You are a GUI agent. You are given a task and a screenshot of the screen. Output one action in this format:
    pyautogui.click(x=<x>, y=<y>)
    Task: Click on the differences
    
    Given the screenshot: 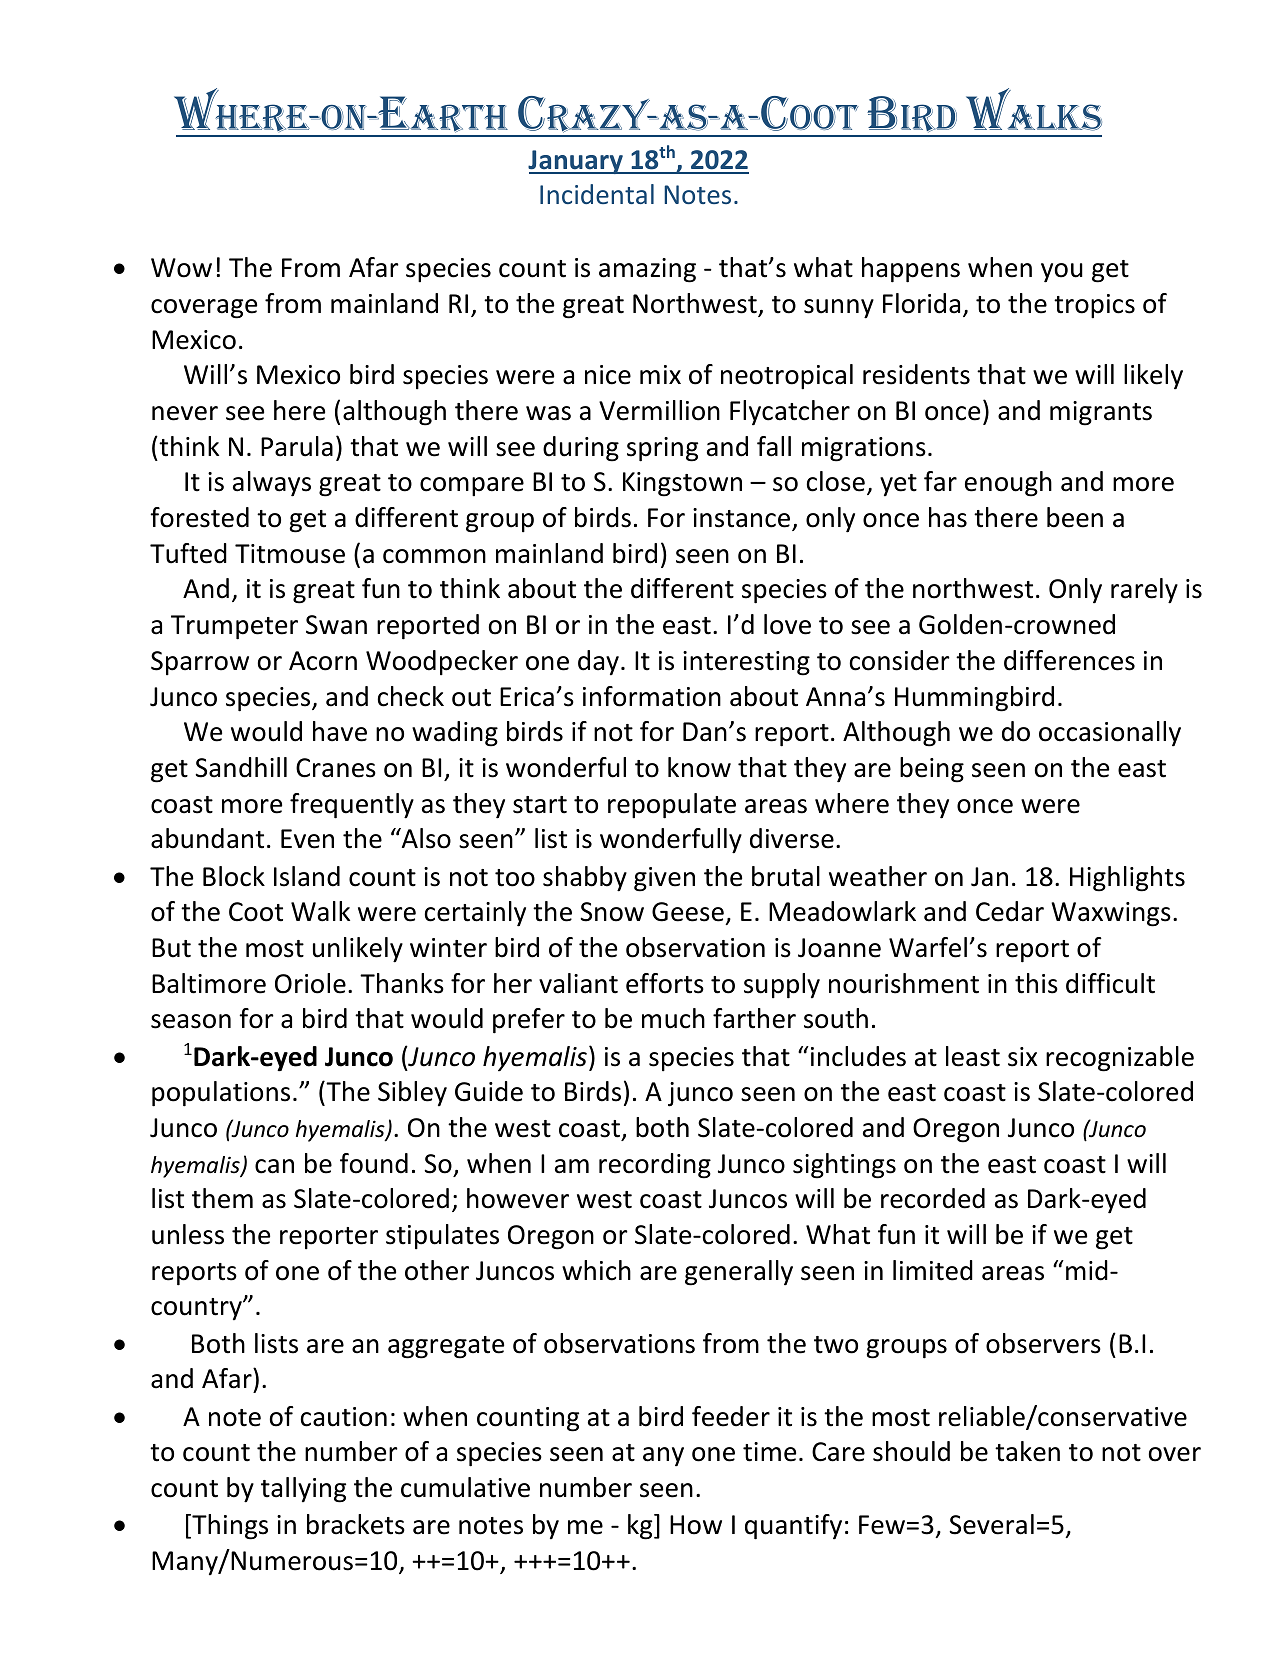 What is the action you would take?
    pyautogui.click(x=1069, y=660)
